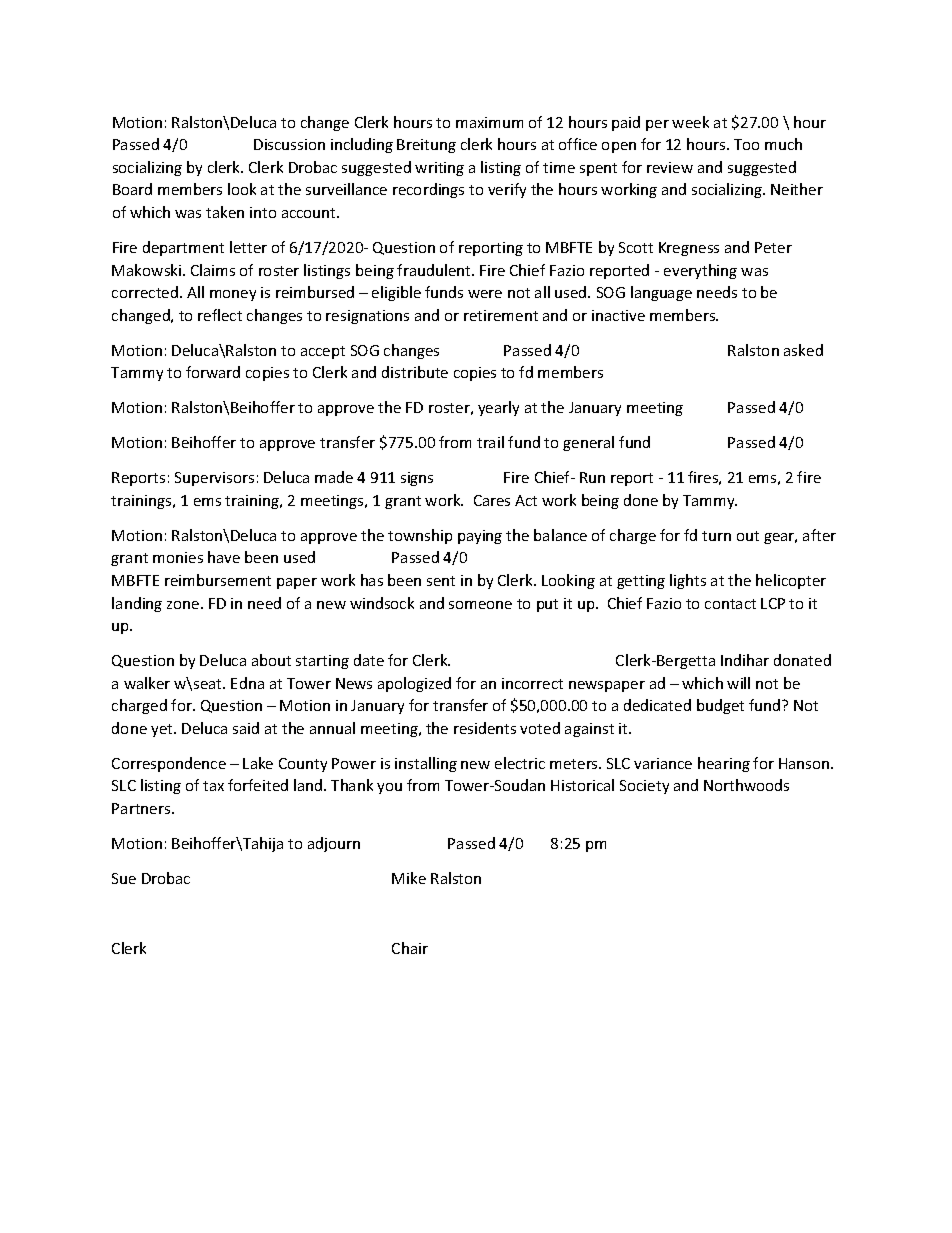 The width and height of the screenshot is (952, 1233). What do you see at coordinates (289, 144) in the screenshot?
I see `Discussion` at bounding box center [289, 144].
